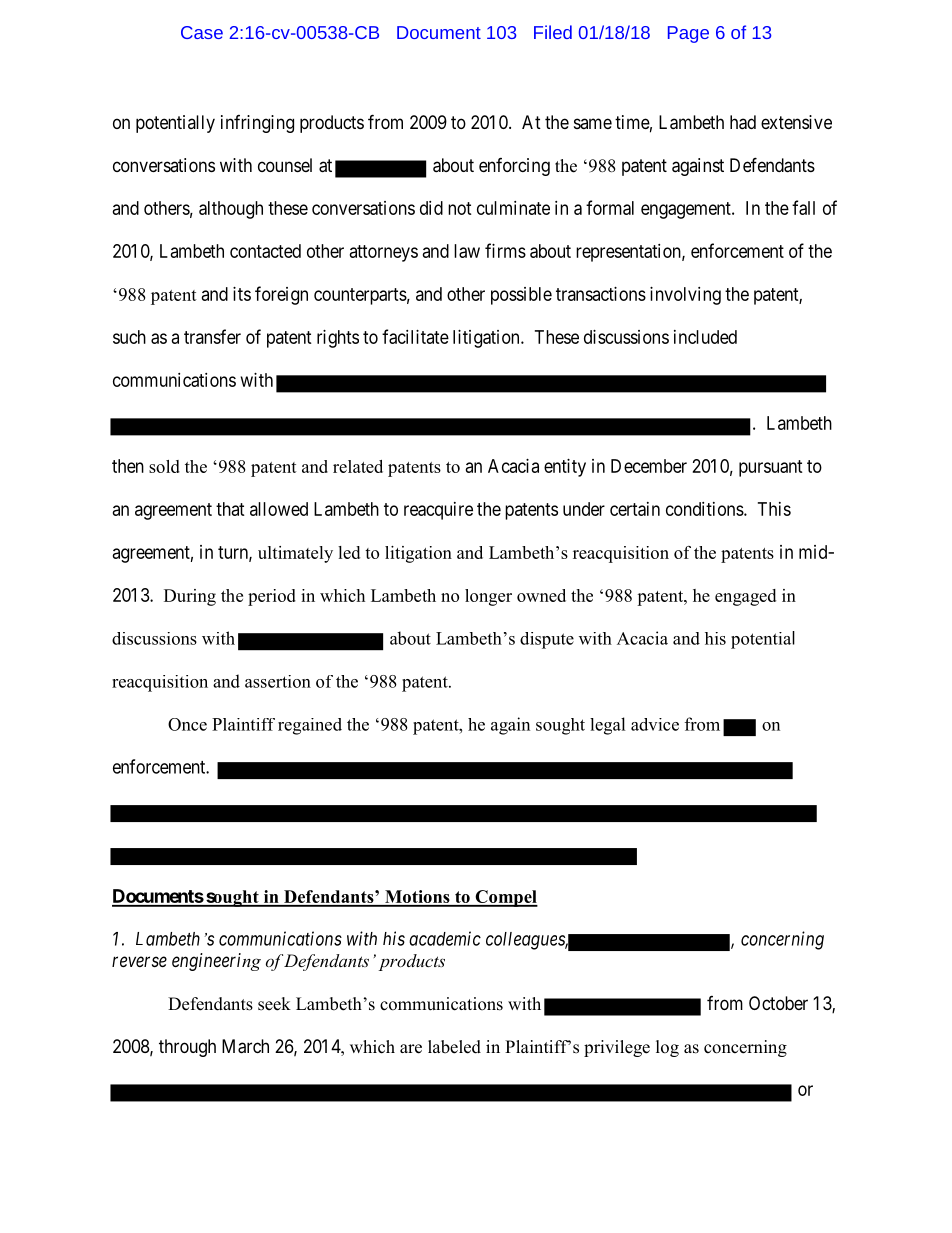 The image size is (952, 1233). I want to click on Case, so click(202, 32).
